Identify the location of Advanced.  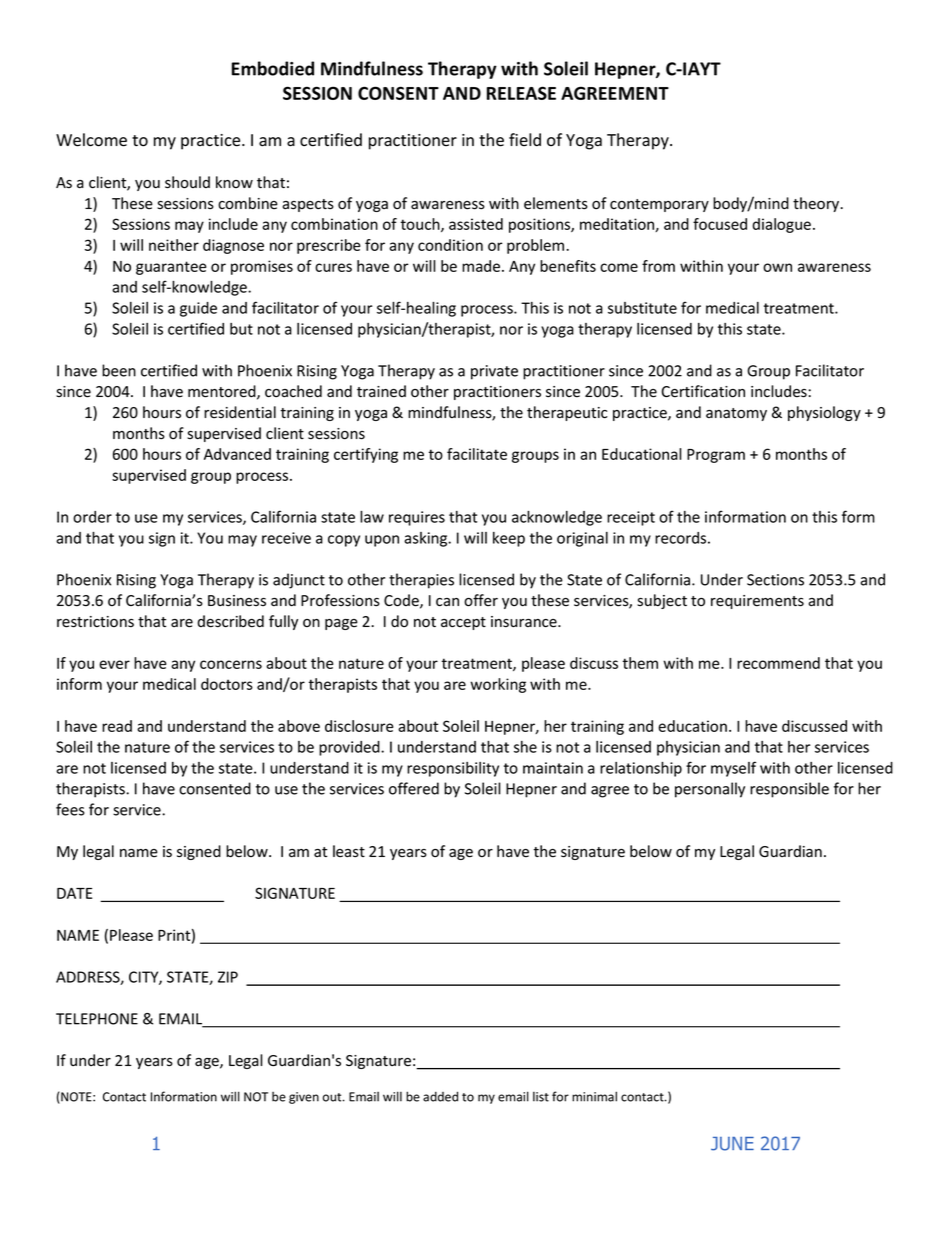
(237, 454).
